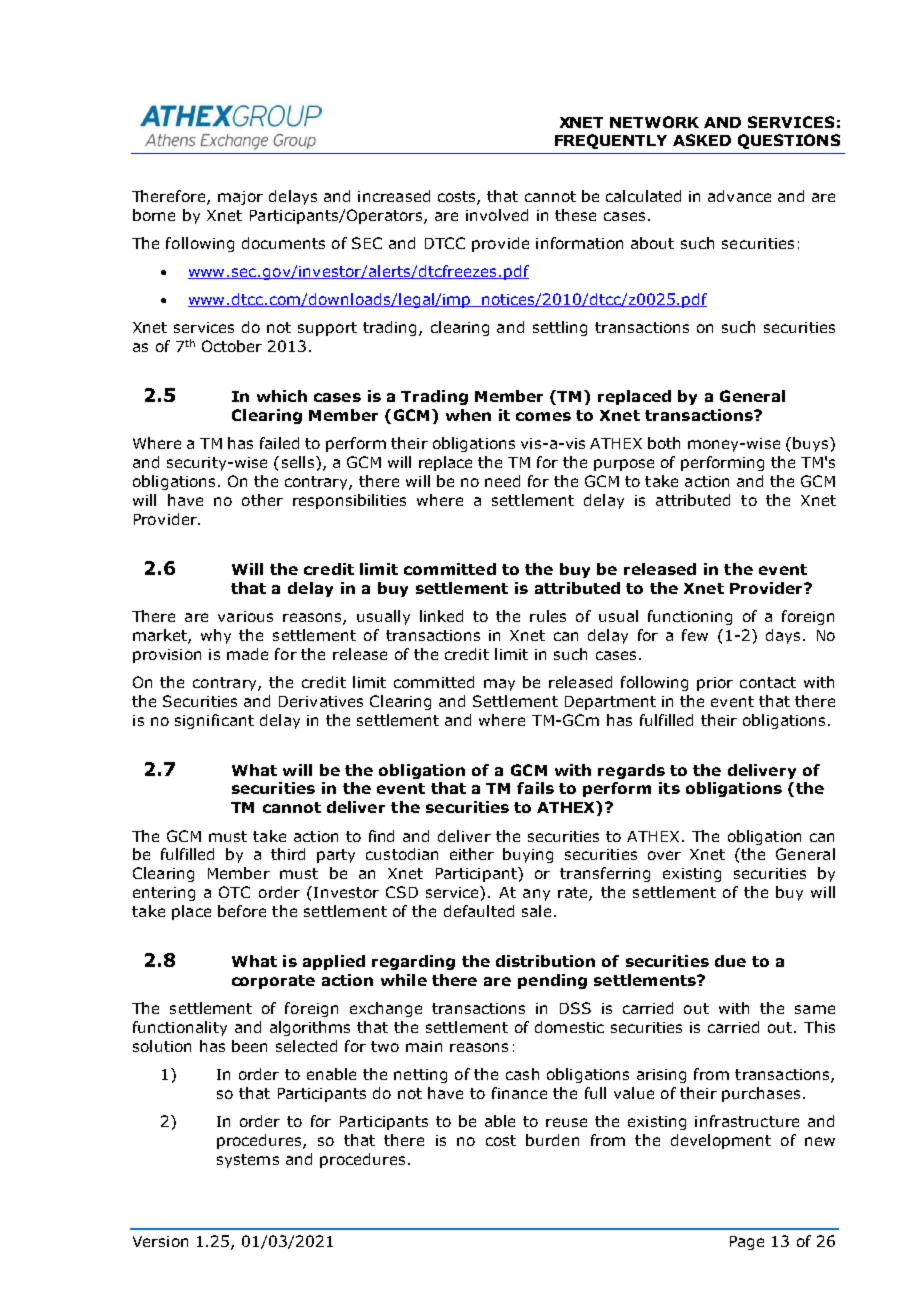 The height and width of the image is (1308, 924). I want to click on Page, so click(747, 1243).
